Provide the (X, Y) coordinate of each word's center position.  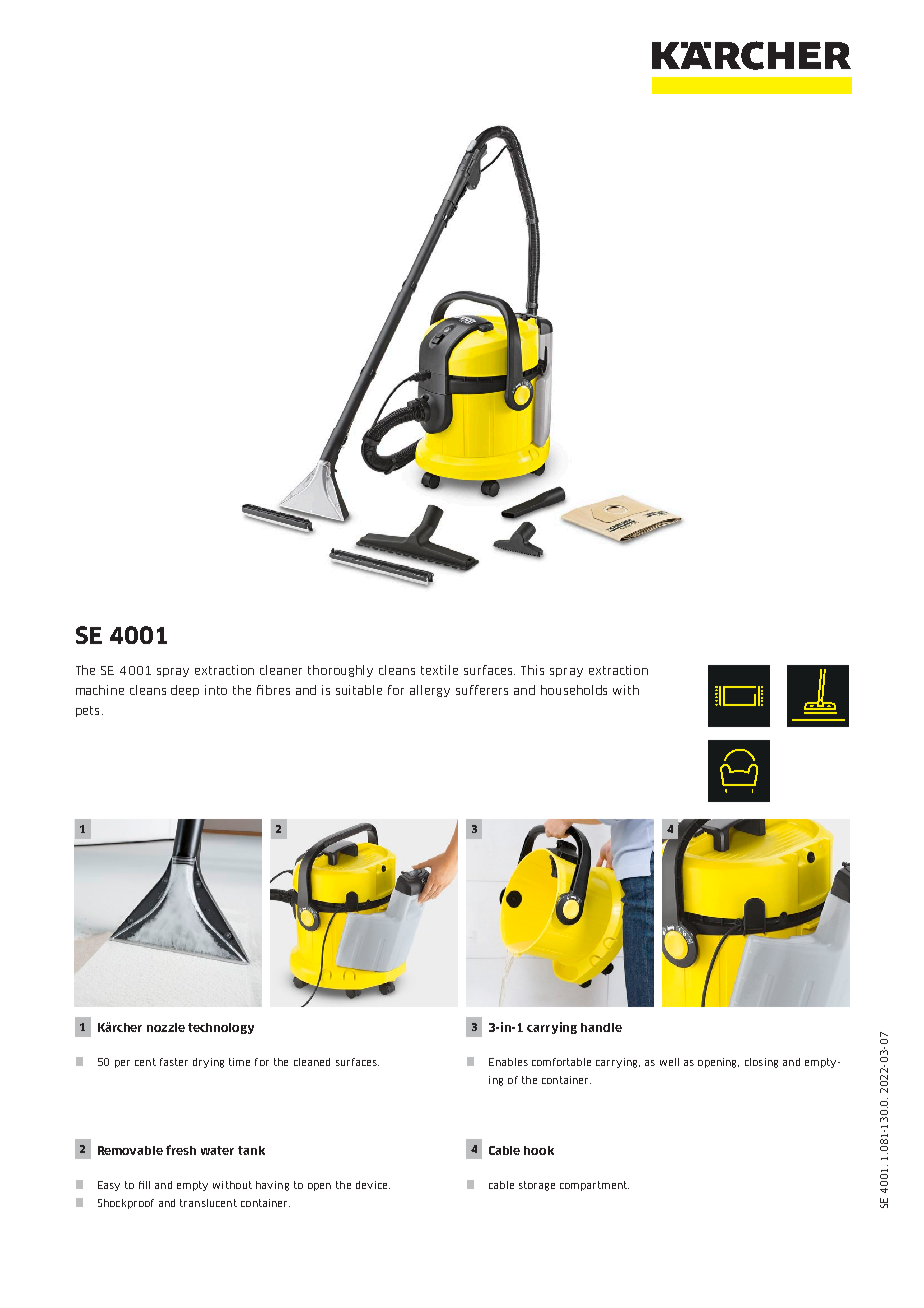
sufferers (482, 690)
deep (185, 691)
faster (174, 1062)
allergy (430, 691)
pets (87, 711)
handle (601, 1027)
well (669, 1062)
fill (144, 1185)
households (574, 690)
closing (761, 1063)
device (373, 1185)
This (532, 670)
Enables (508, 1062)
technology (221, 1028)
